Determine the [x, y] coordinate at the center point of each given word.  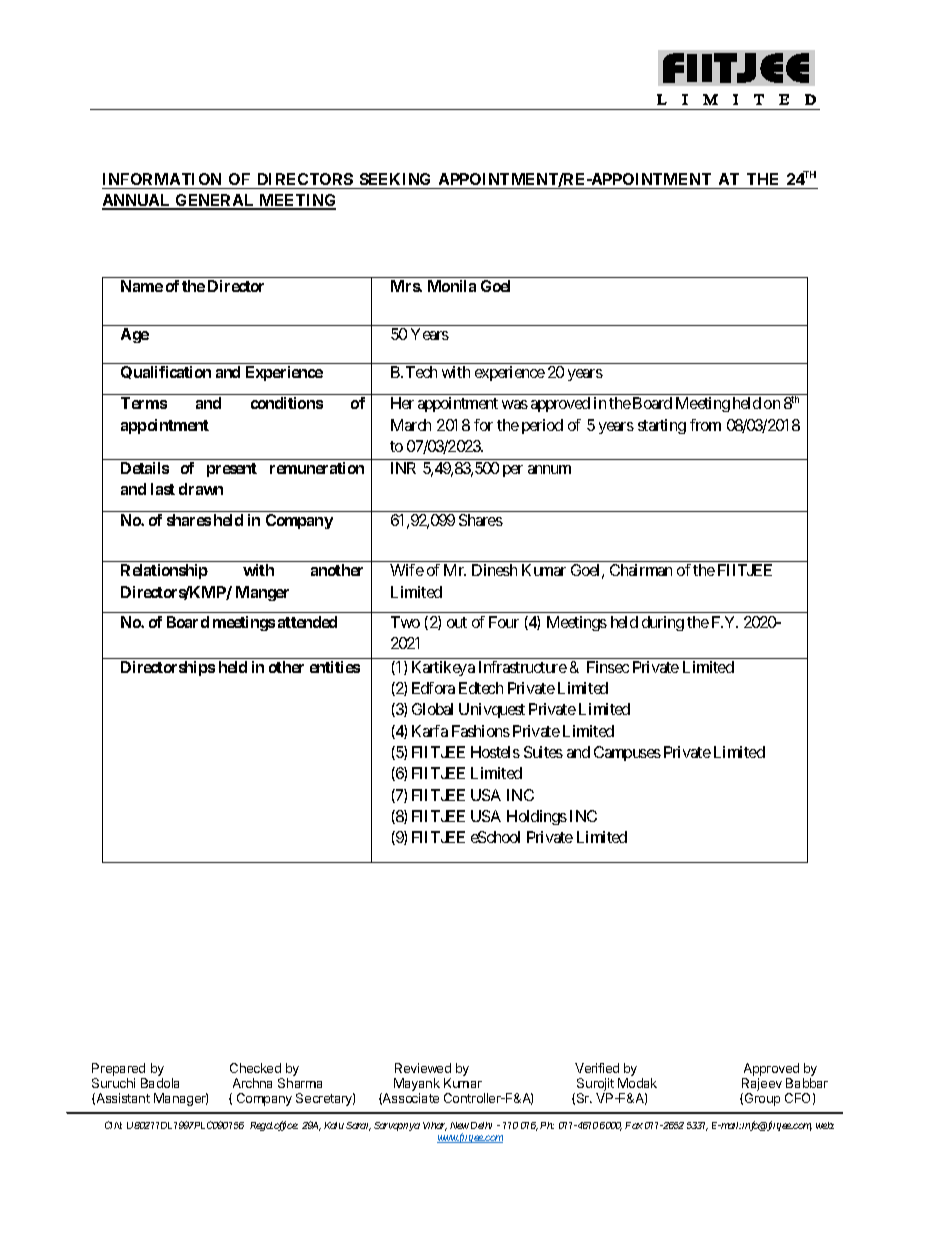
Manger [262, 593]
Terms [144, 403]
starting [662, 426]
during [663, 623]
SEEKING [395, 179]
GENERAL [215, 202]
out [457, 622]
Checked [255, 1068]
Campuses [627, 753]
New [459, 1125]
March [411, 425]
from [705, 425]
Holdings [537, 817]
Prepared [118, 1069]
